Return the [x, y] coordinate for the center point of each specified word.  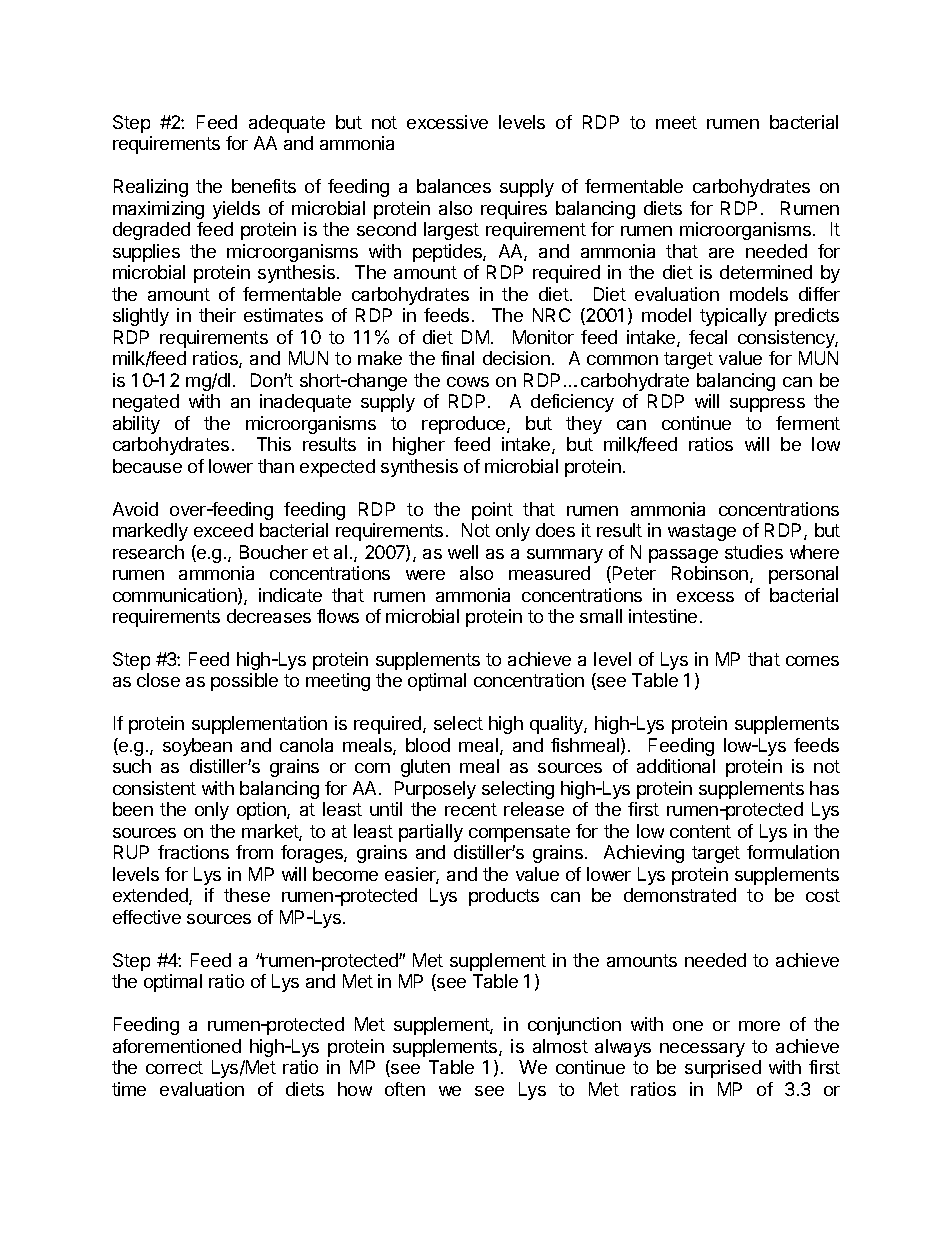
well [463, 552]
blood [428, 745]
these [247, 895]
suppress [767, 405]
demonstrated [680, 895]
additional [676, 766]
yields [236, 210]
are [721, 253]
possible [244, 682]
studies [754, 552]
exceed [223, 530]
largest [451, 231]
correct [174, 1067]
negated [146, 403]
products [504, 897]
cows [468, 382]
